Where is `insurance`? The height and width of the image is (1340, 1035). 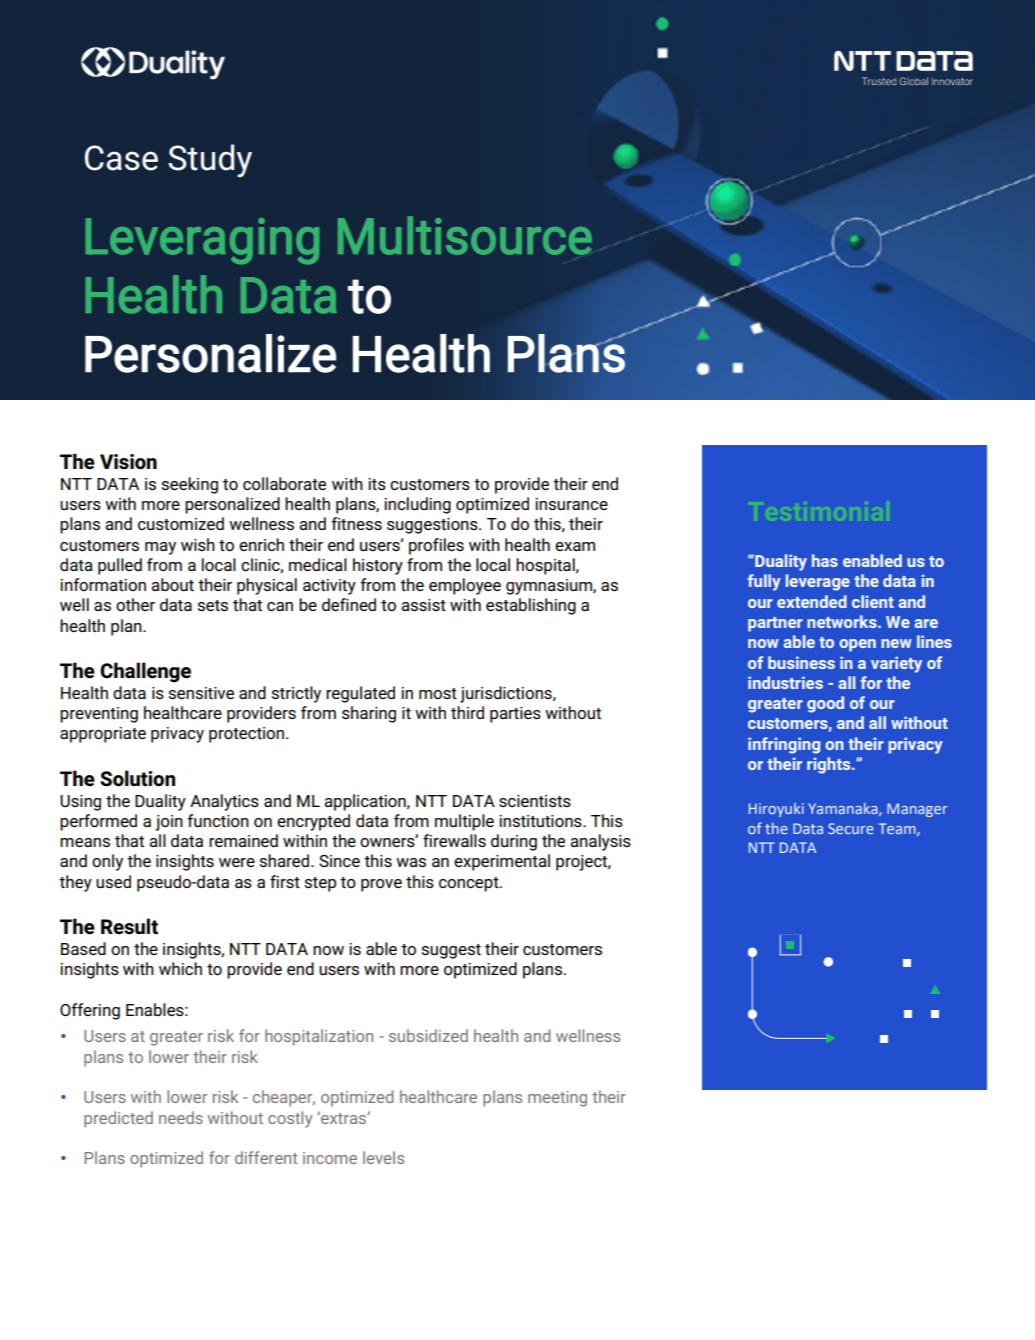
insurance is located at coordinates (571, 504).
